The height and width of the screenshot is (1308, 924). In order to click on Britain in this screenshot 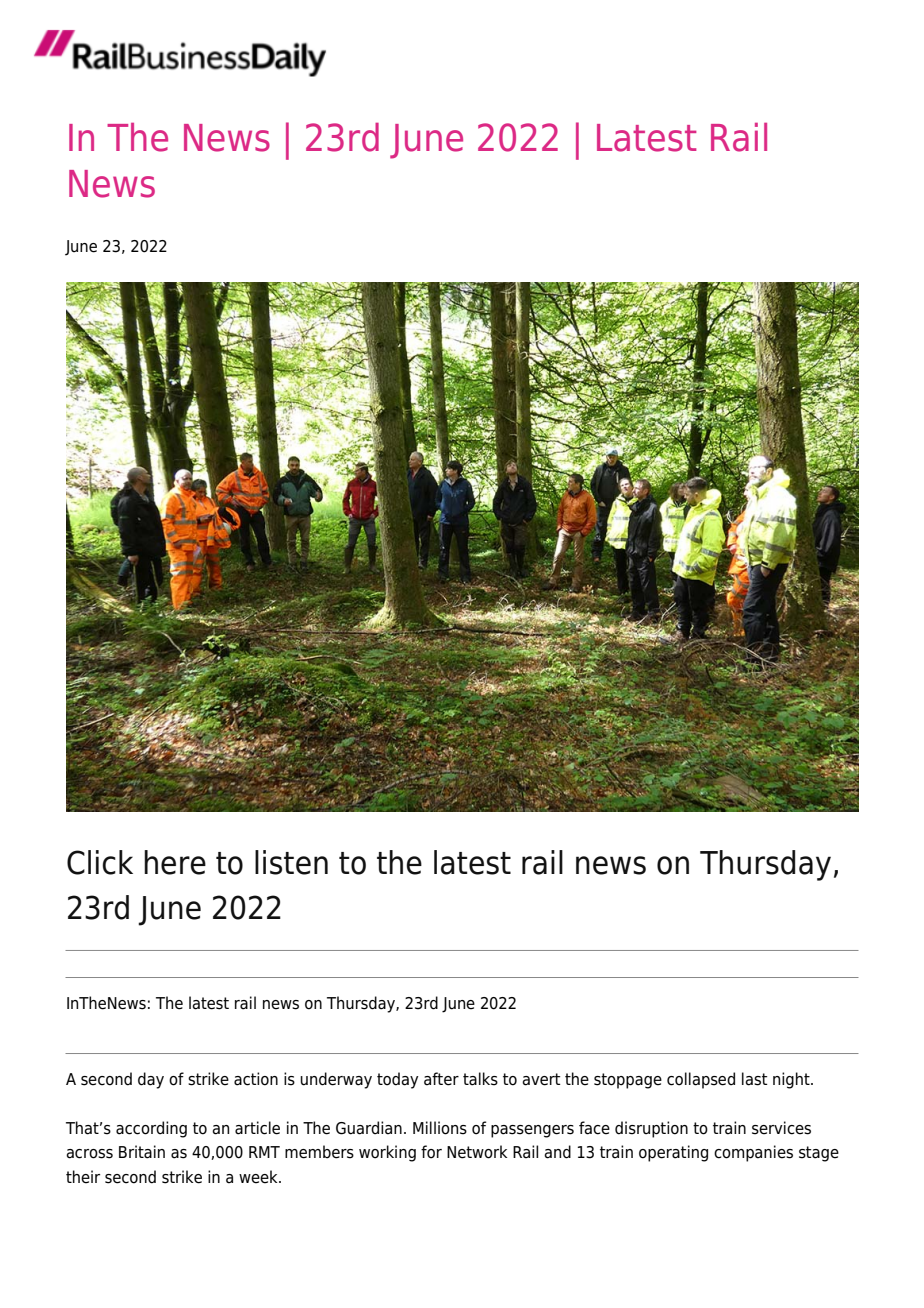, I will do `click(142, 1152)`.
